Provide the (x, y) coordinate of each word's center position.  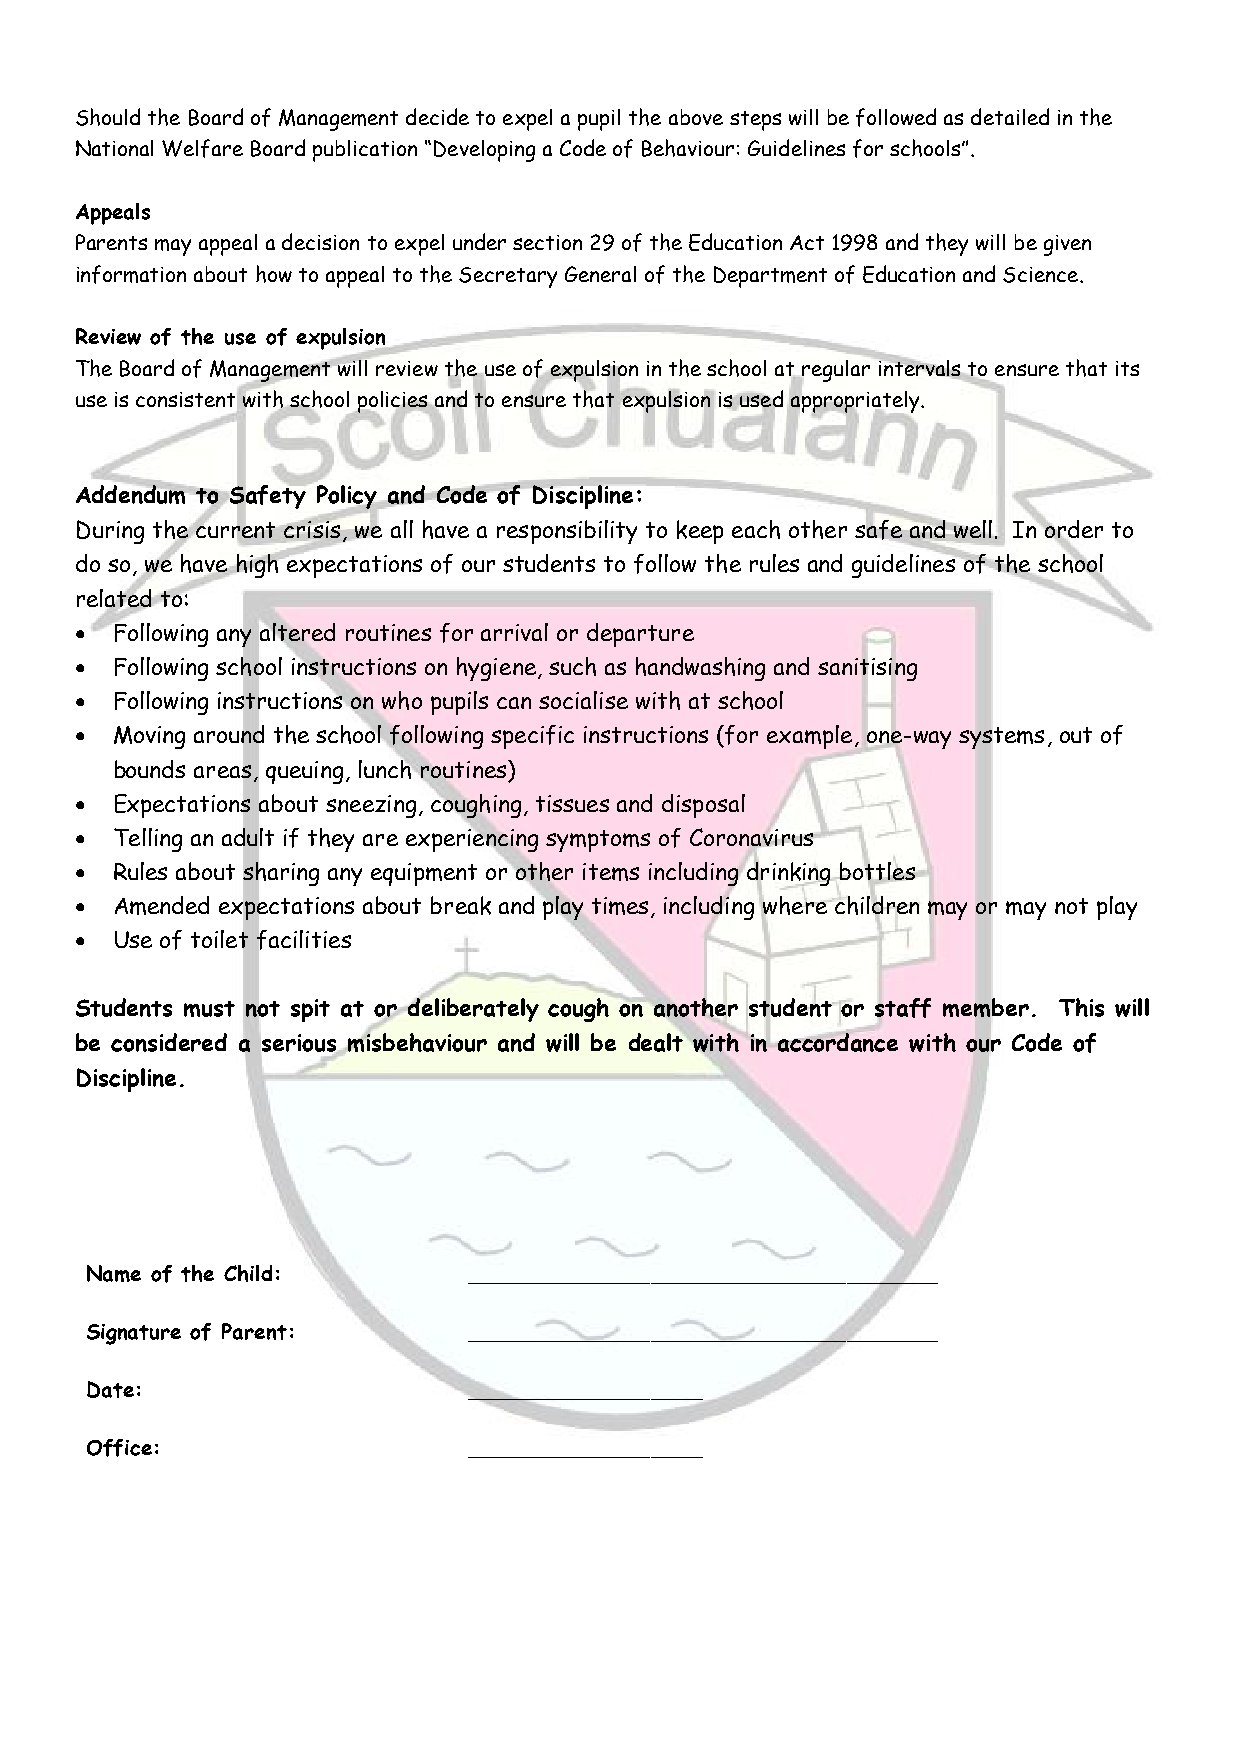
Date (110, 1389)
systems (1001, 738)
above (696, 117)
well (973, 529)
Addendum (132, 493)
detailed (1010, 116)
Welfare (202, 148)
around (229, 735)
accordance (838, 1042)
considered (169, 1042)
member (986, 1007)
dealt (656, 1042)
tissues (572, 803)
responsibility (567, 532)
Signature (134, 1334)
